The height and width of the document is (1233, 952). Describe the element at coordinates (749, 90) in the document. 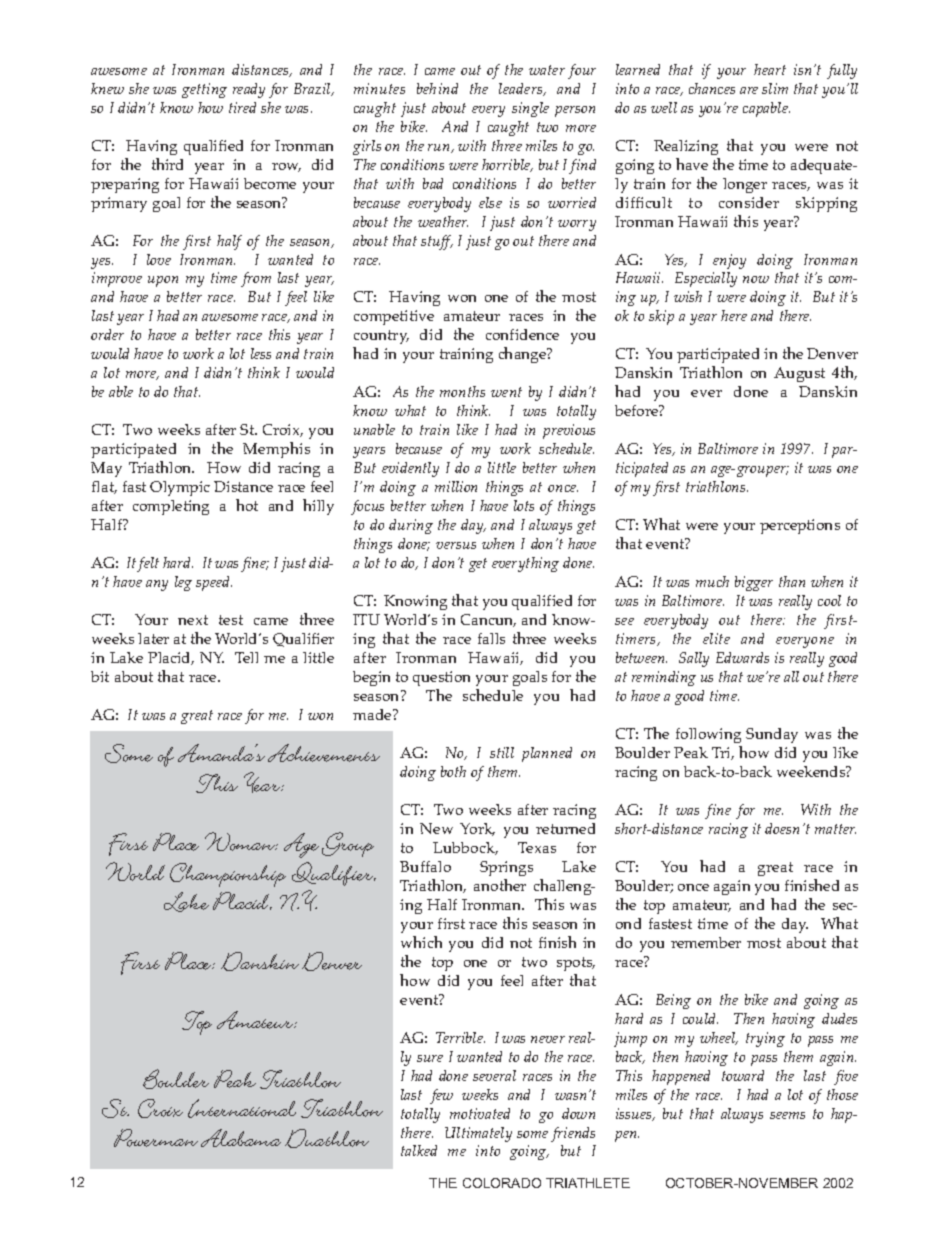

I see `are` at that location.
